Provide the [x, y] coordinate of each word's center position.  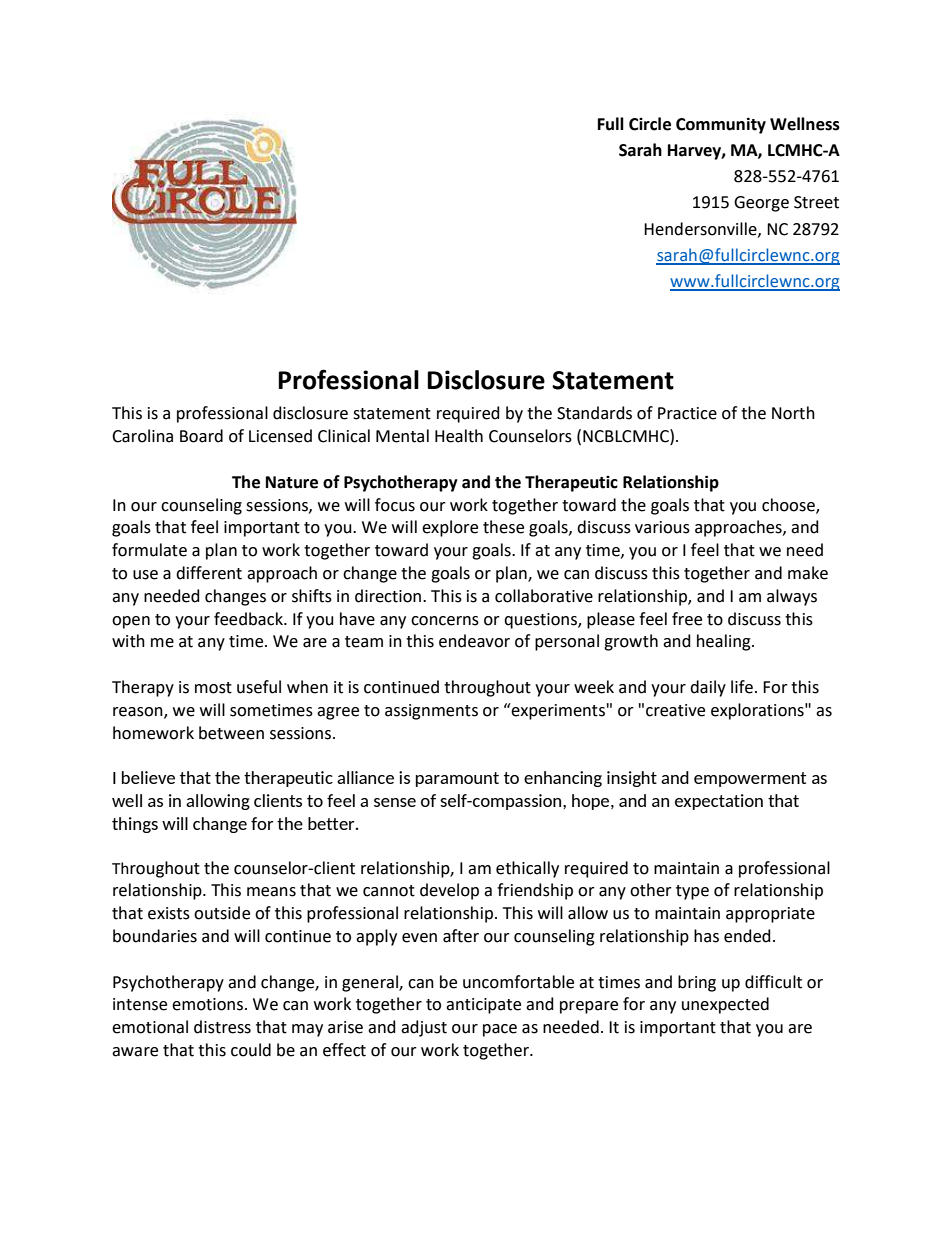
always [792, 597]
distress [222, 1027]
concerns [445, 621]
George [761, 204]
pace [500, 1030]
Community [721, 125]
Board [201, 436]
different [209, 573]
